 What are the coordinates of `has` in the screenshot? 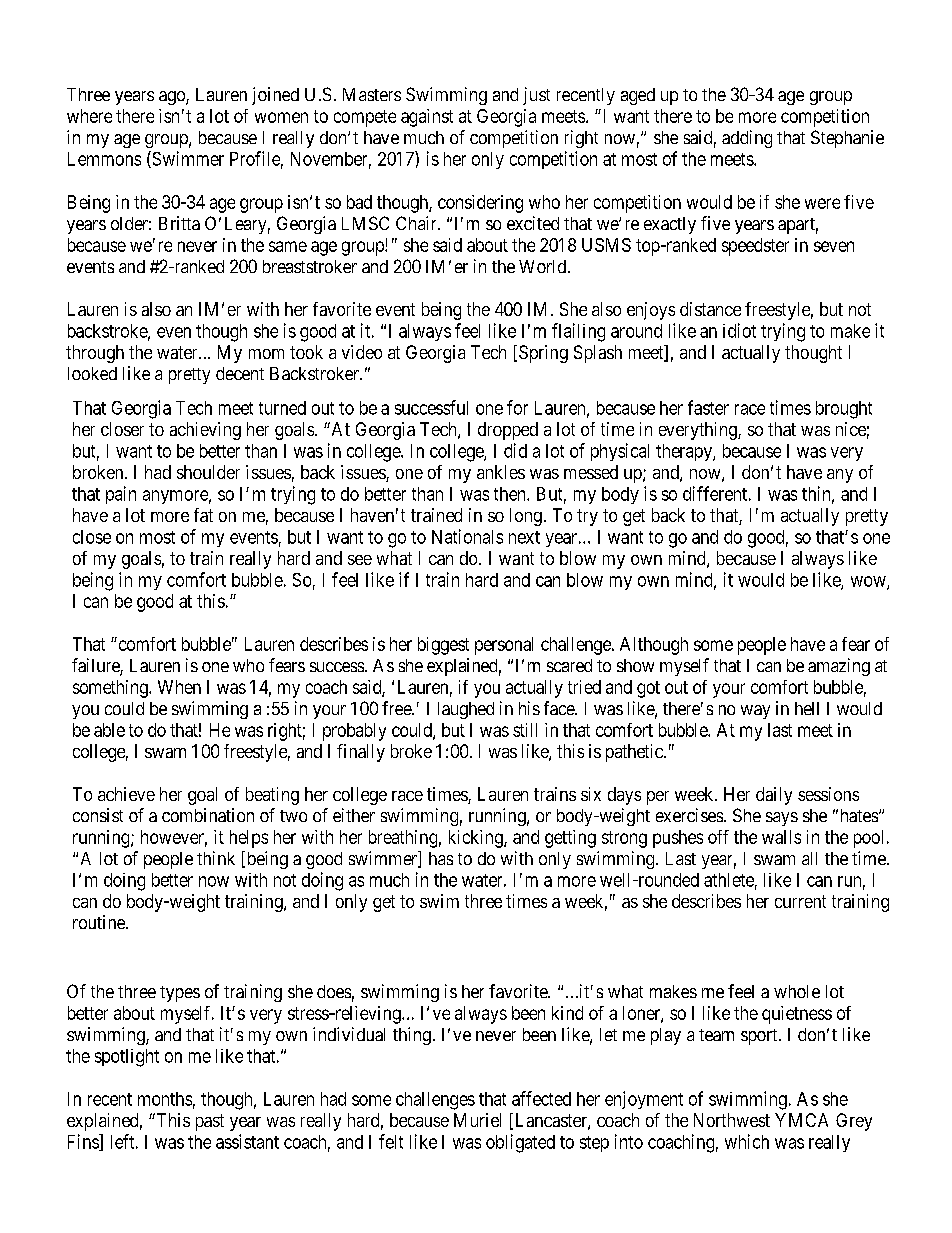 It's located at (441, 858).
